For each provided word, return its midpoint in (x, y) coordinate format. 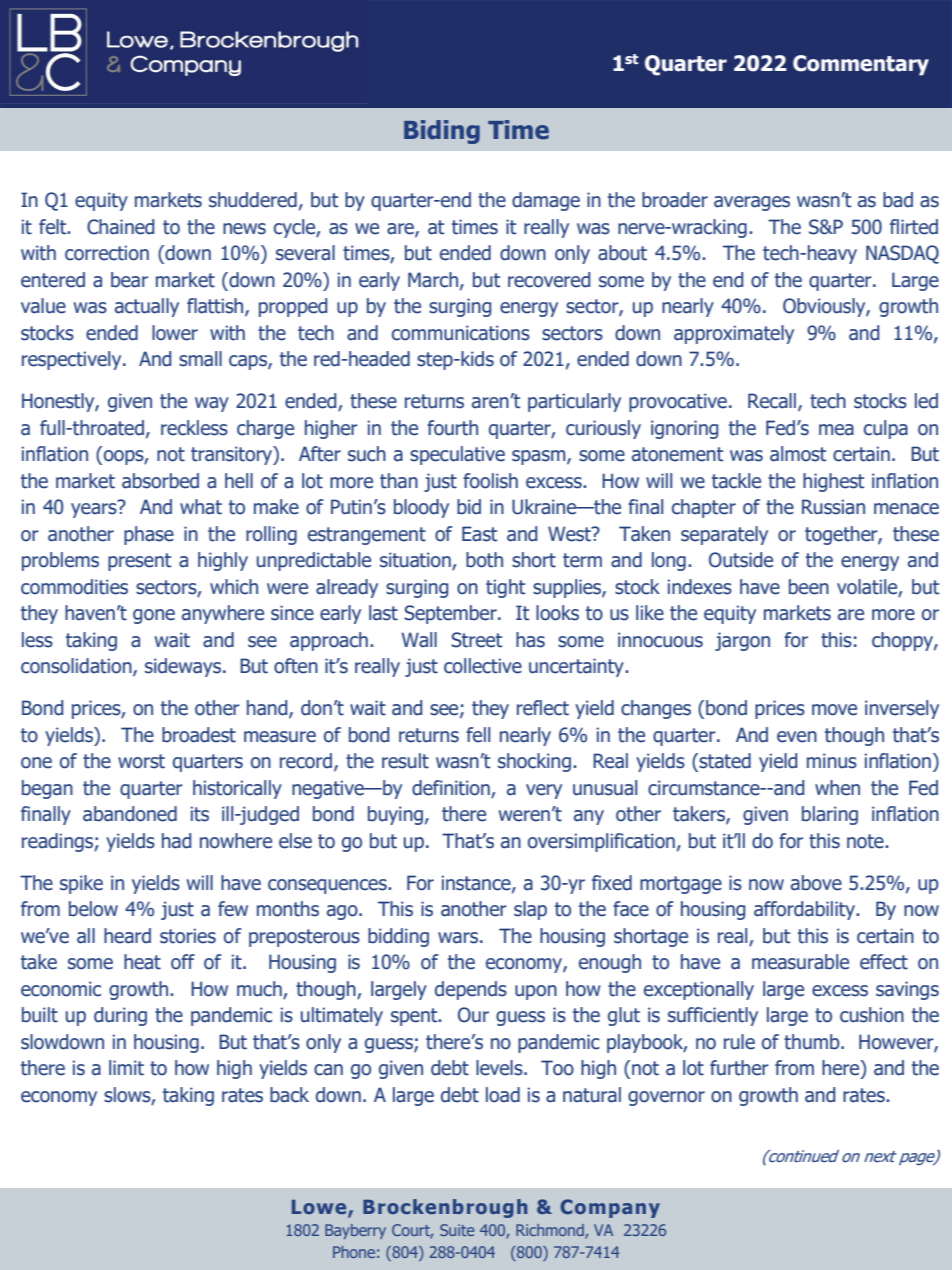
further (739, 1068)
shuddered (253, 200)
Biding (442, 132)
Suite (457, 1230)
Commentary (861, 65)
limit (126, 1068)
